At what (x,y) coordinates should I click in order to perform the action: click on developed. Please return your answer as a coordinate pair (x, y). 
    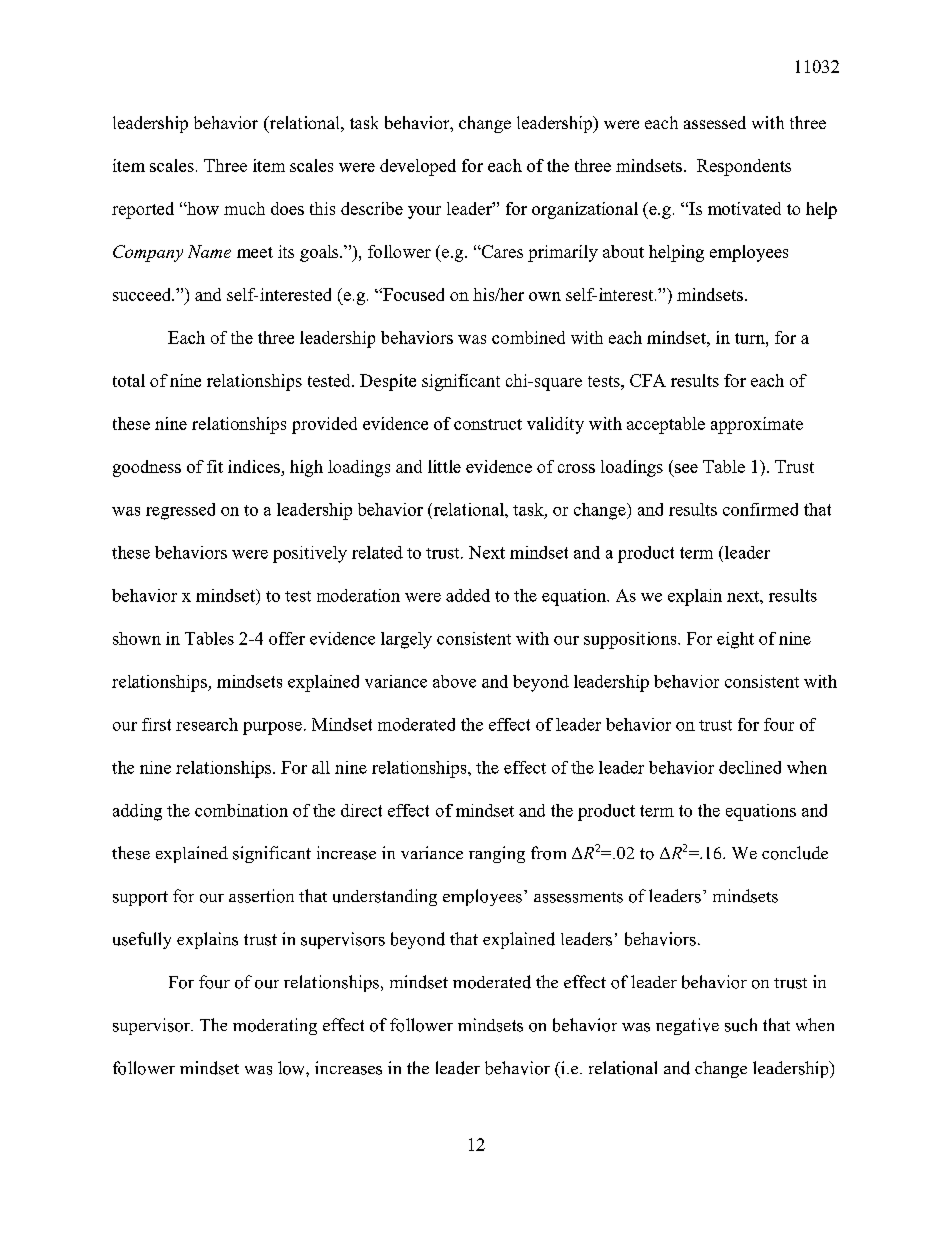
    Looking at the image, I should click on (418, 167).
